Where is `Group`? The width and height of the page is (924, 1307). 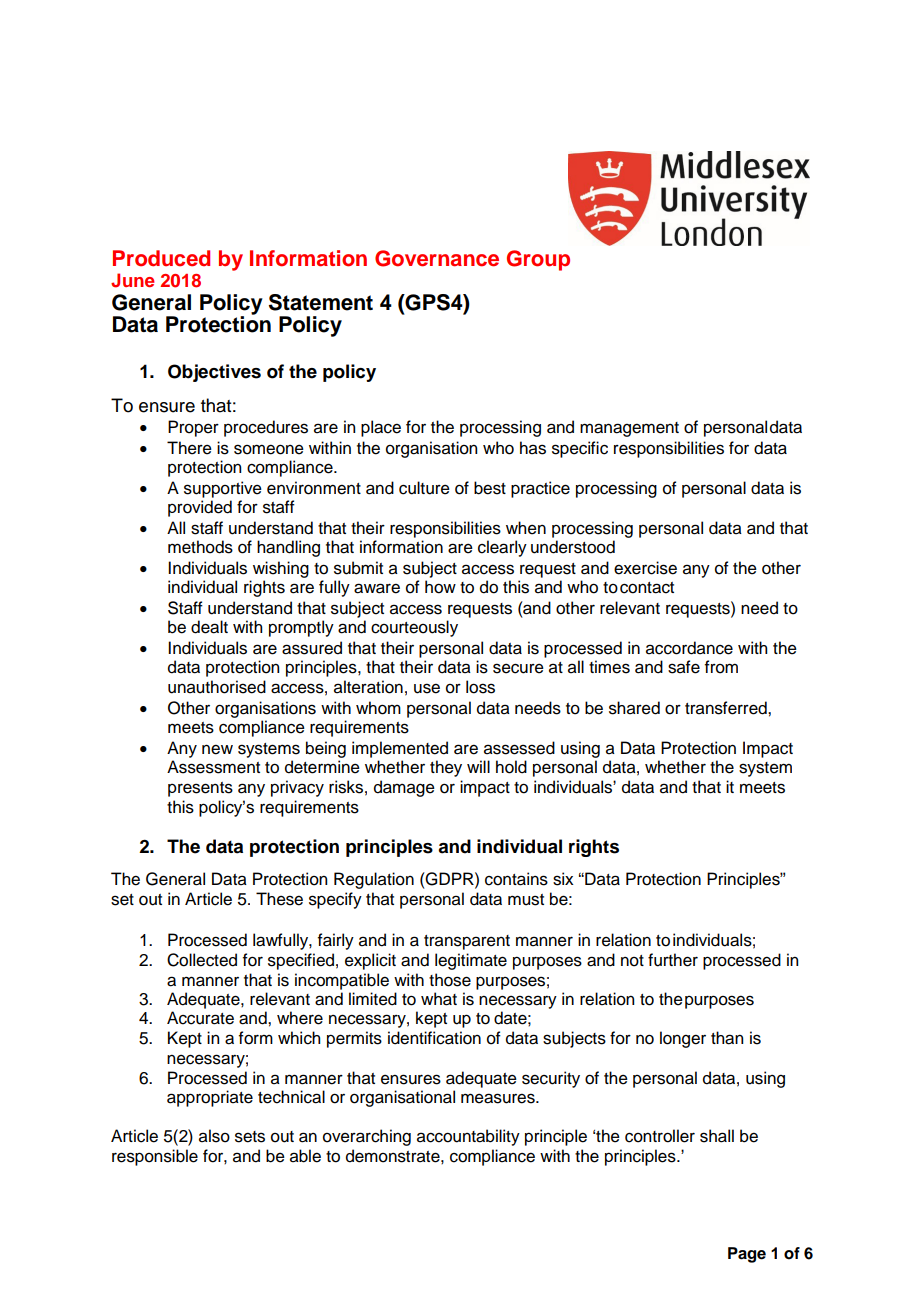 Group is located at coordinates (538, 260).
